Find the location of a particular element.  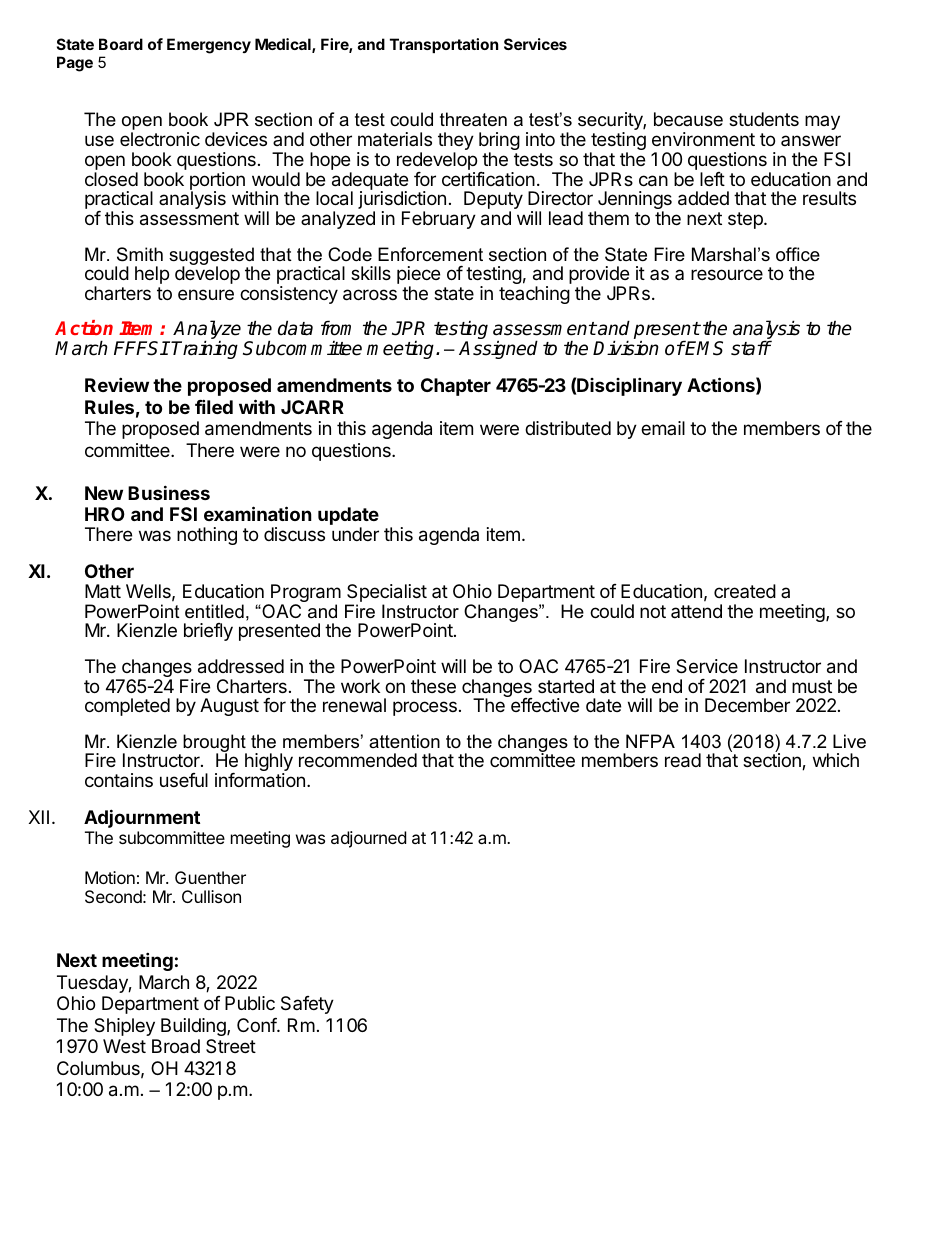

Safety is located at coordinates (307, 1005).
